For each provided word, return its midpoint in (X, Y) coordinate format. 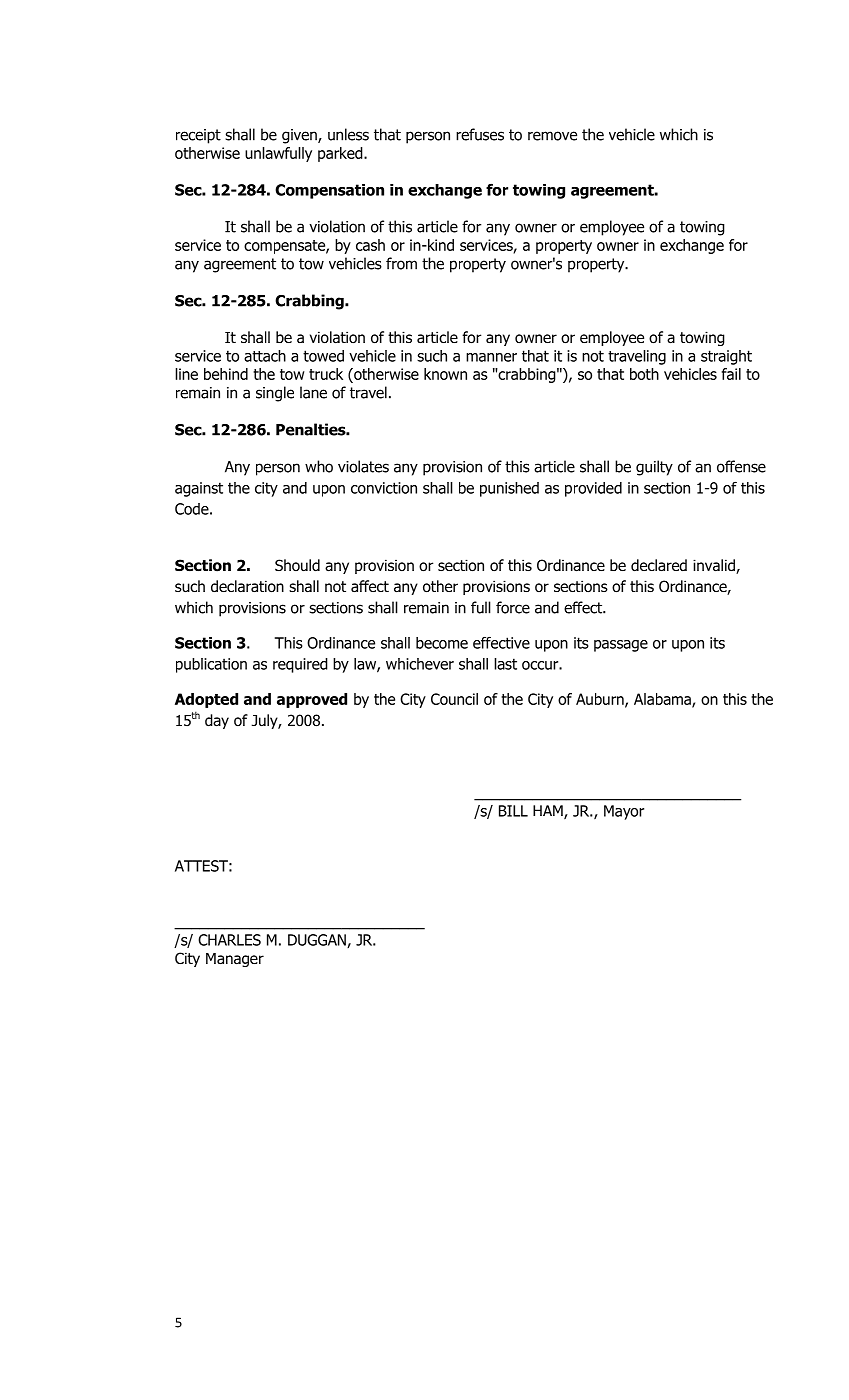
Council (454, 699)
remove (552, 136)
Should (297, 565)
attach (265, 356)
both (644, 374)
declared (659, 565)
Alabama (663, 700)
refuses (480, 134)
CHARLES (229, 940)
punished (509, 489)
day (217, 721)
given (300, 136)
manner (491, 357)
